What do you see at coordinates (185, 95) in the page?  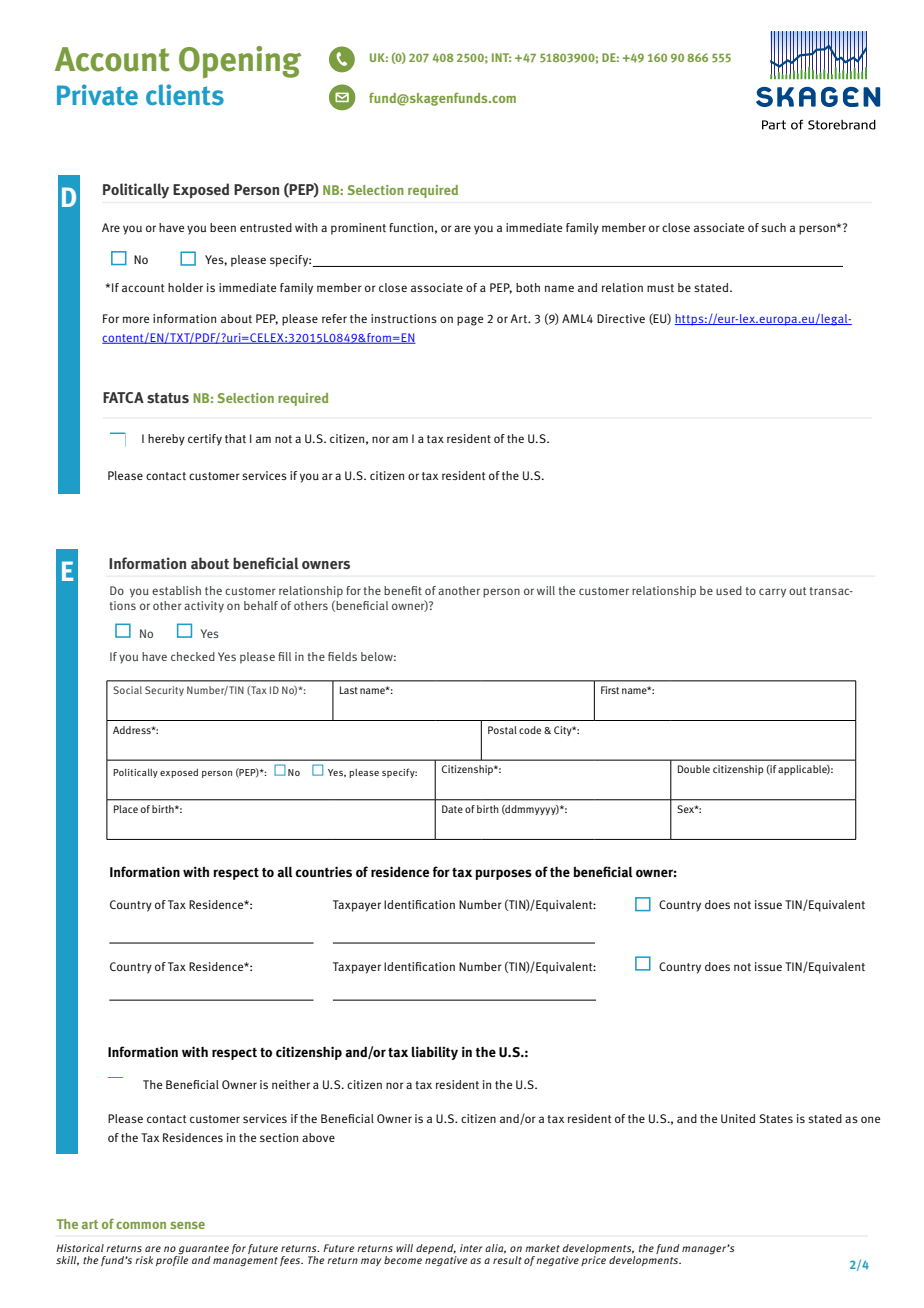 I see `clients` at bounding box center [185, 95].
